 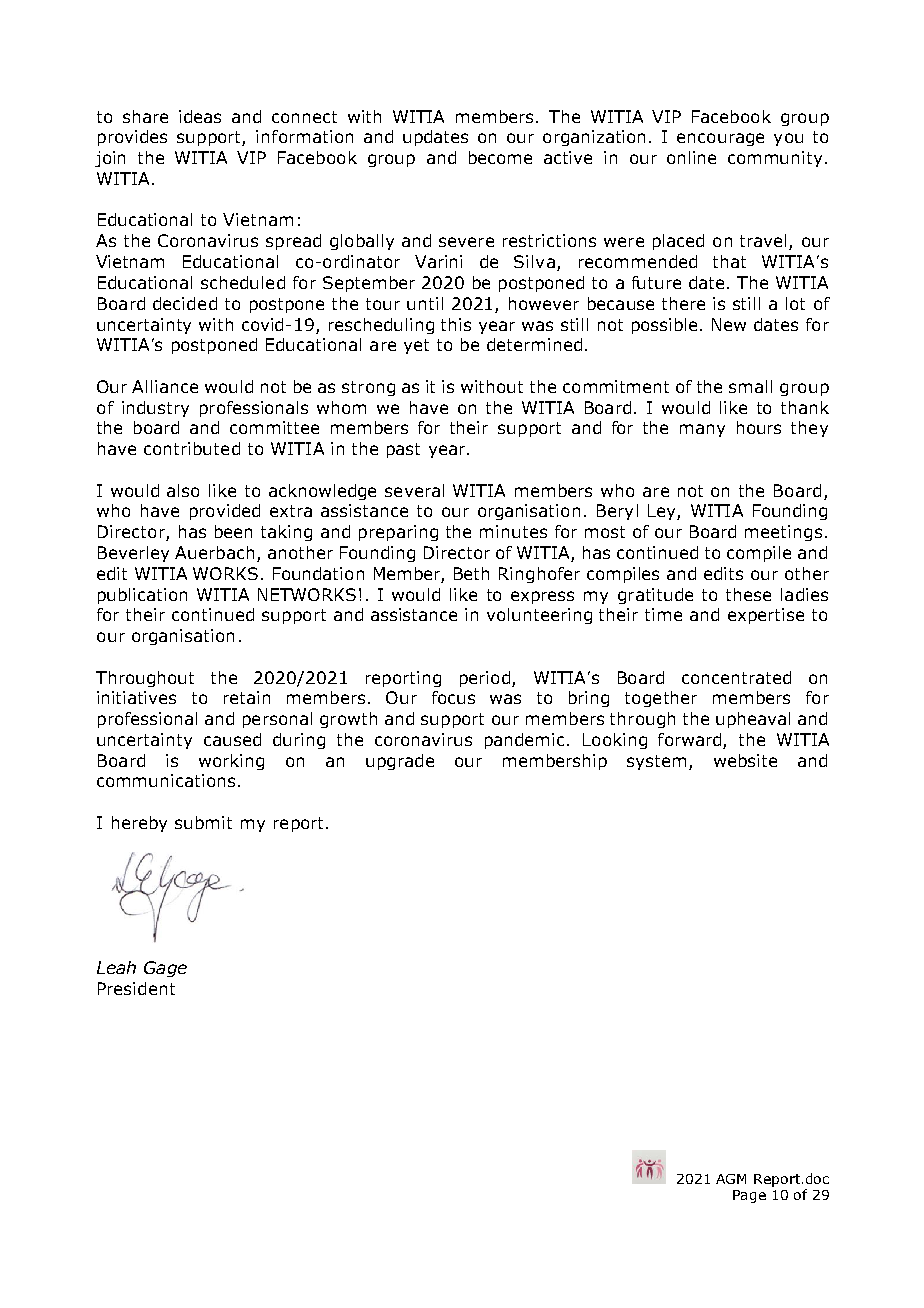 I want to click on encourage, so click(x=720, y=139).
